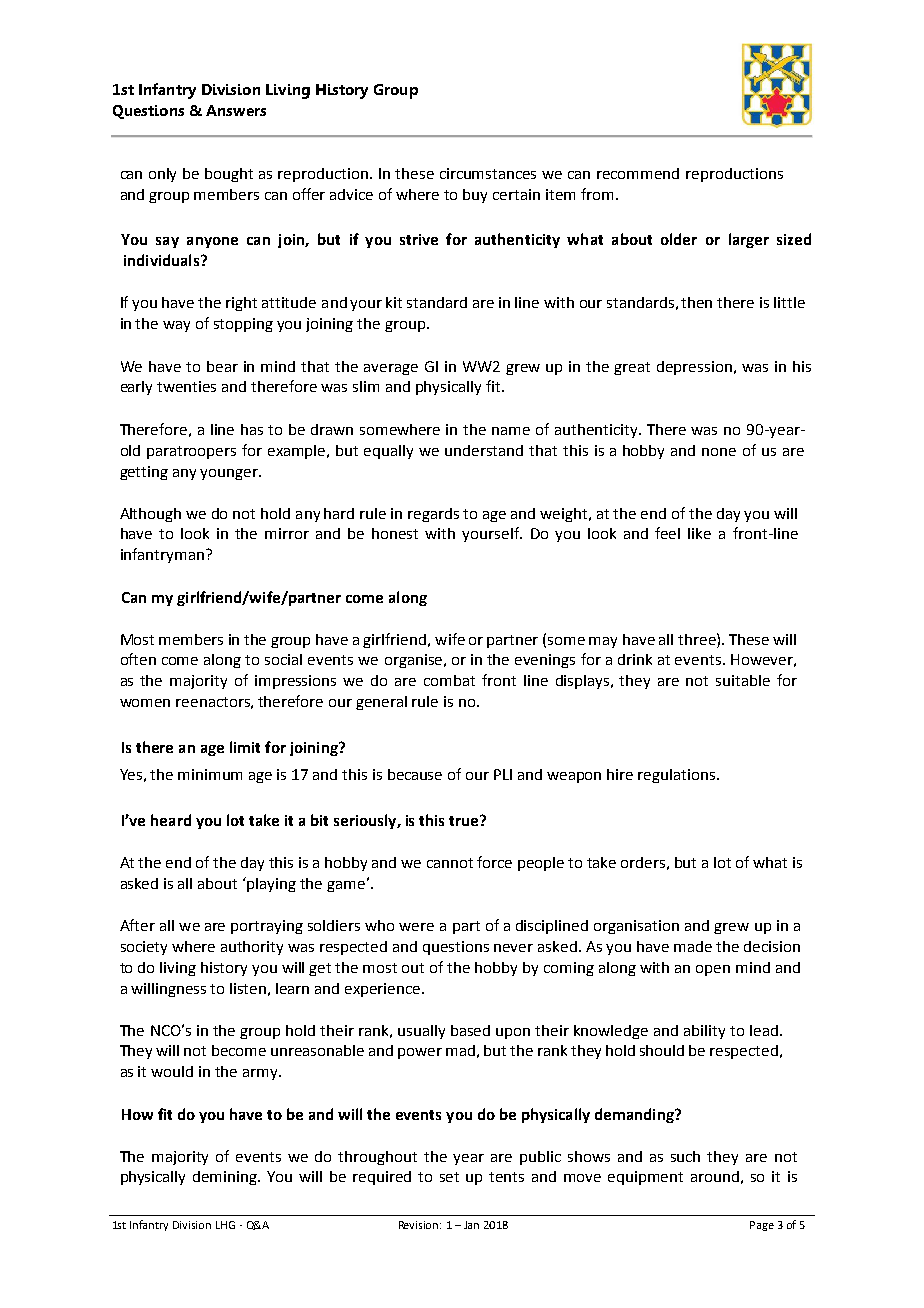 The width and height of the screenshot is (924, 1308). I want to click on circumstances, so click(488, 173).
